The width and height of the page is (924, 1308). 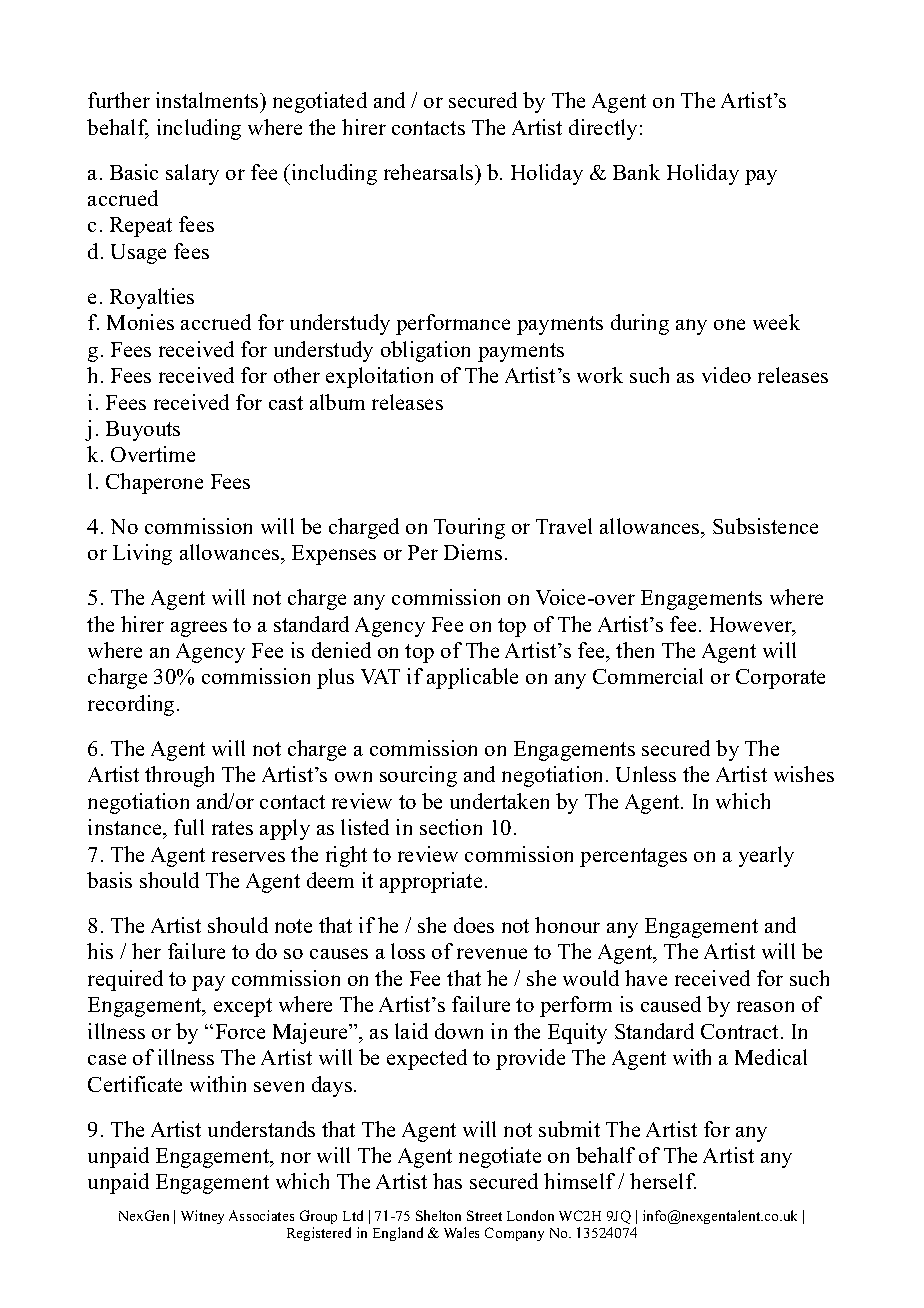 I want to click on However, so click(x=752, y=626).
